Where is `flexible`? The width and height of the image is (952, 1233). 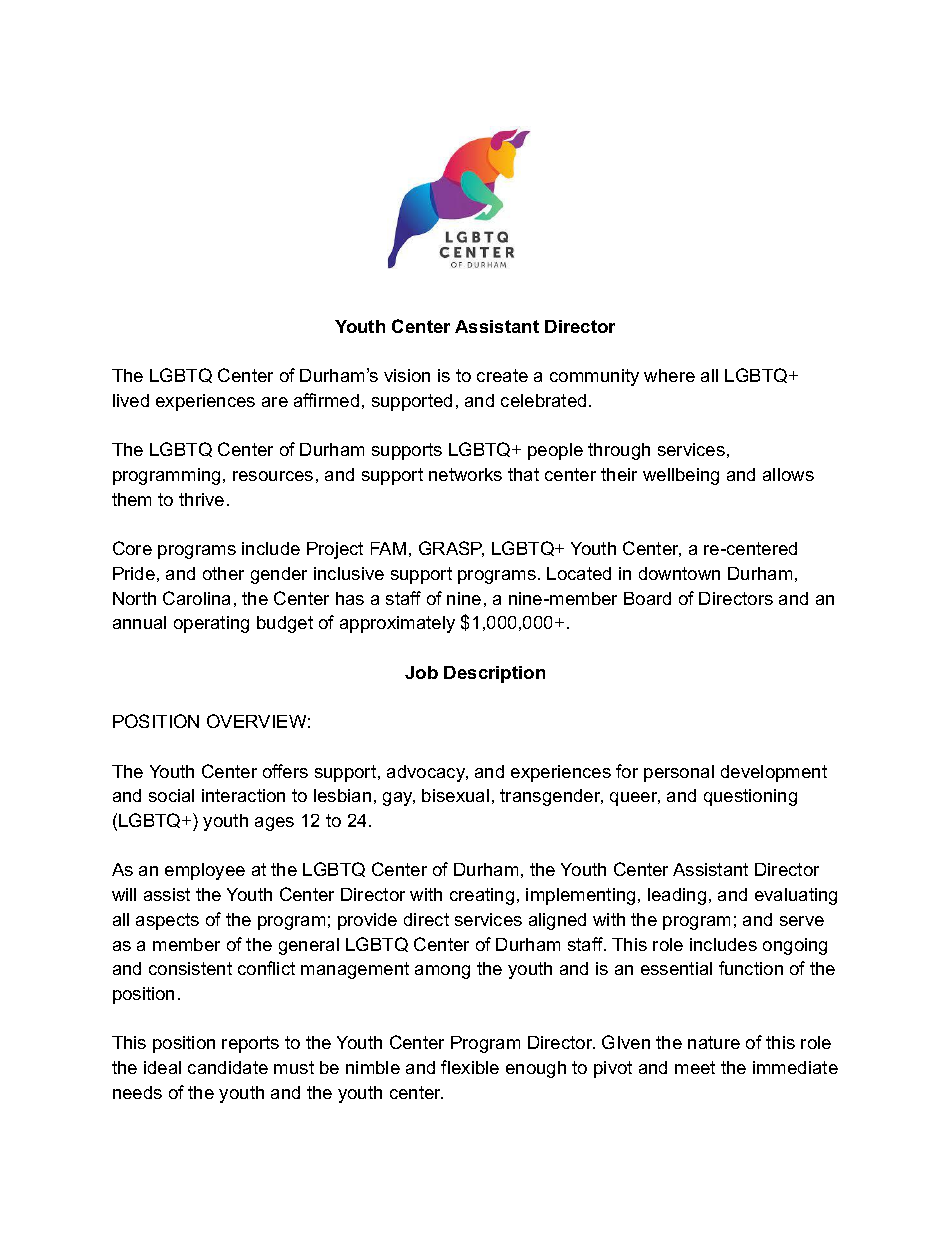
flexible is located at coordinates (470, 1067).
